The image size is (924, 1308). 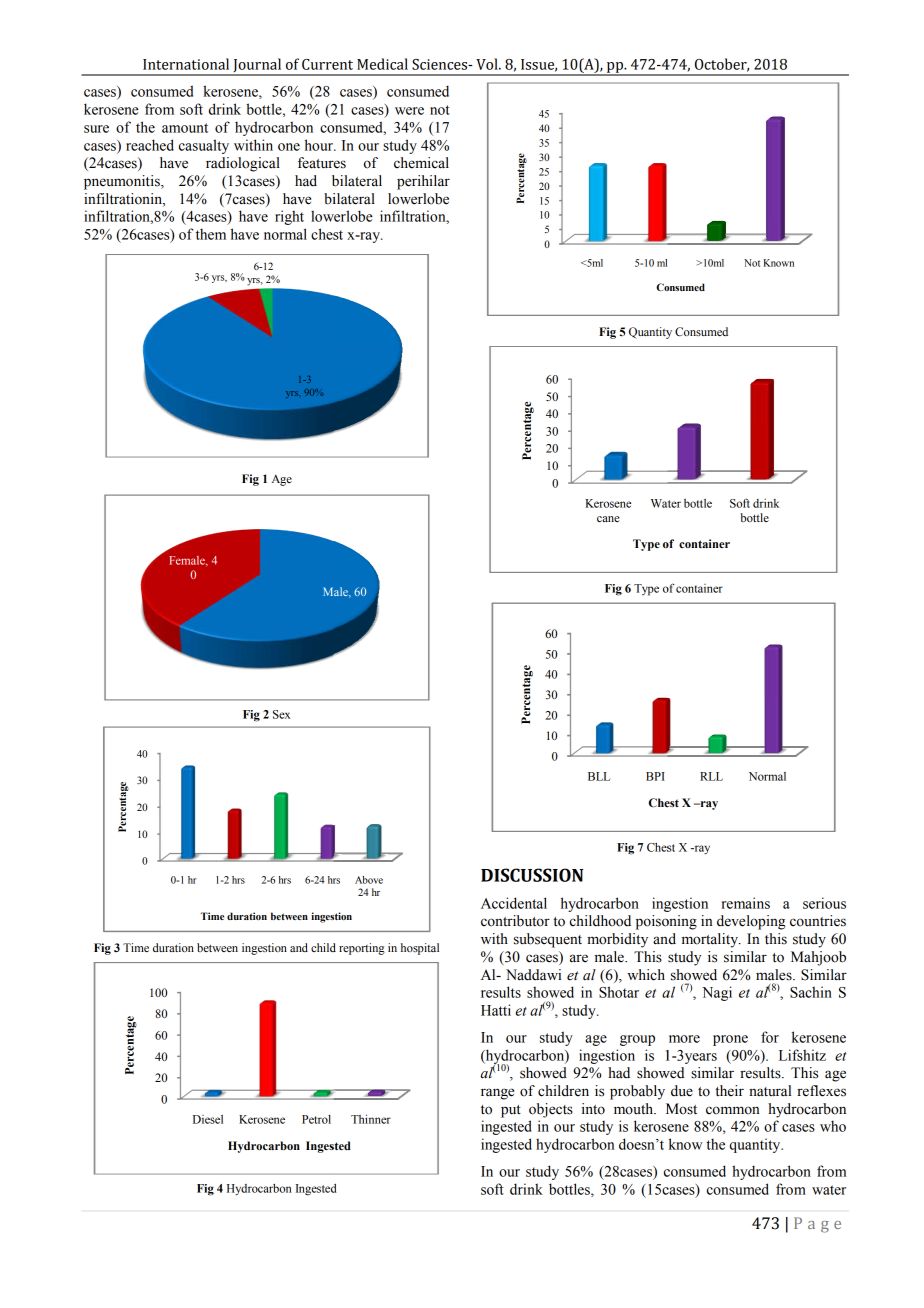 What do you see at coordinates (257, 66) in the screenshot?
I see `Journal` at bounding box center [257, 66].
